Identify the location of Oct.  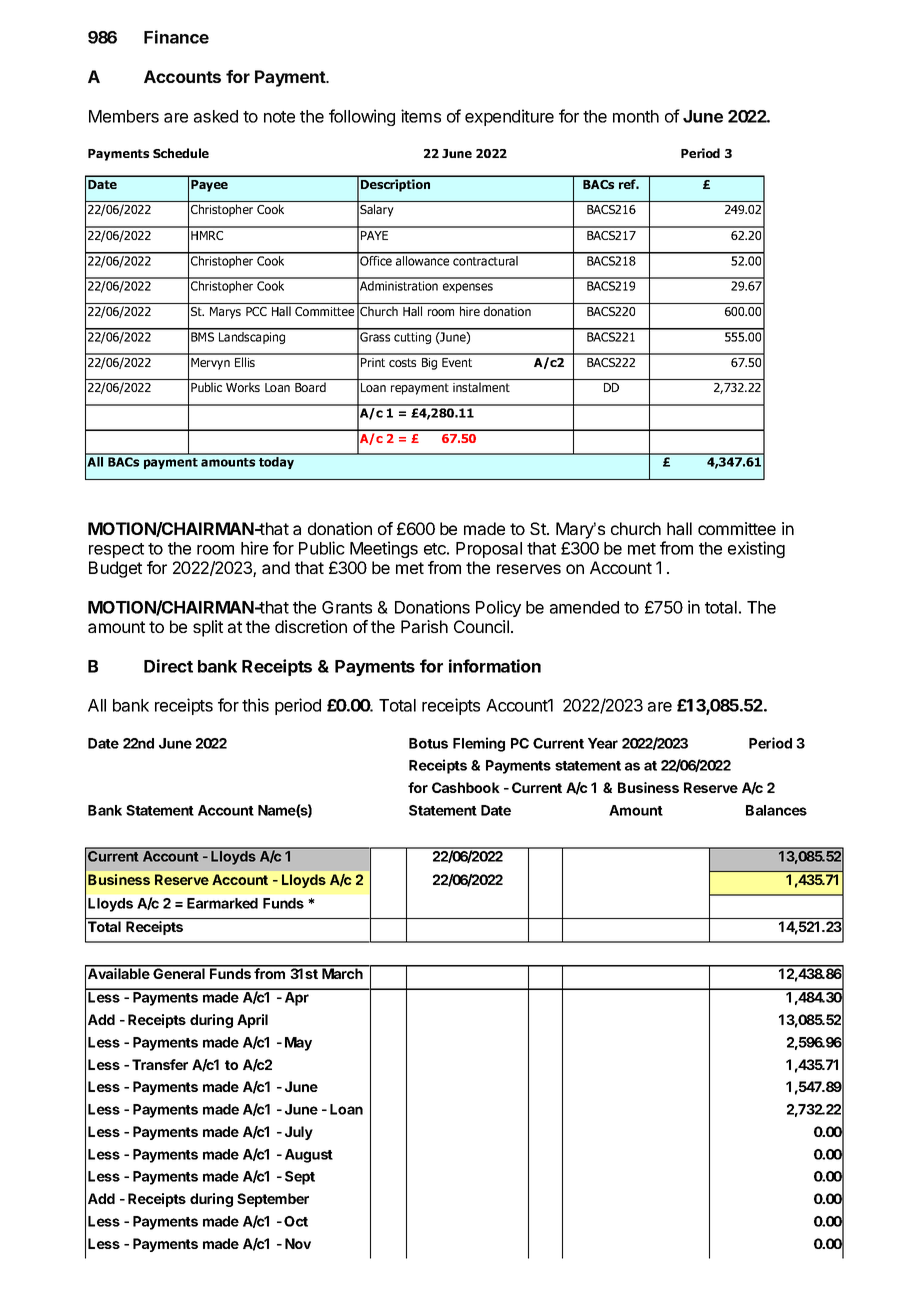
(296, 1221).
